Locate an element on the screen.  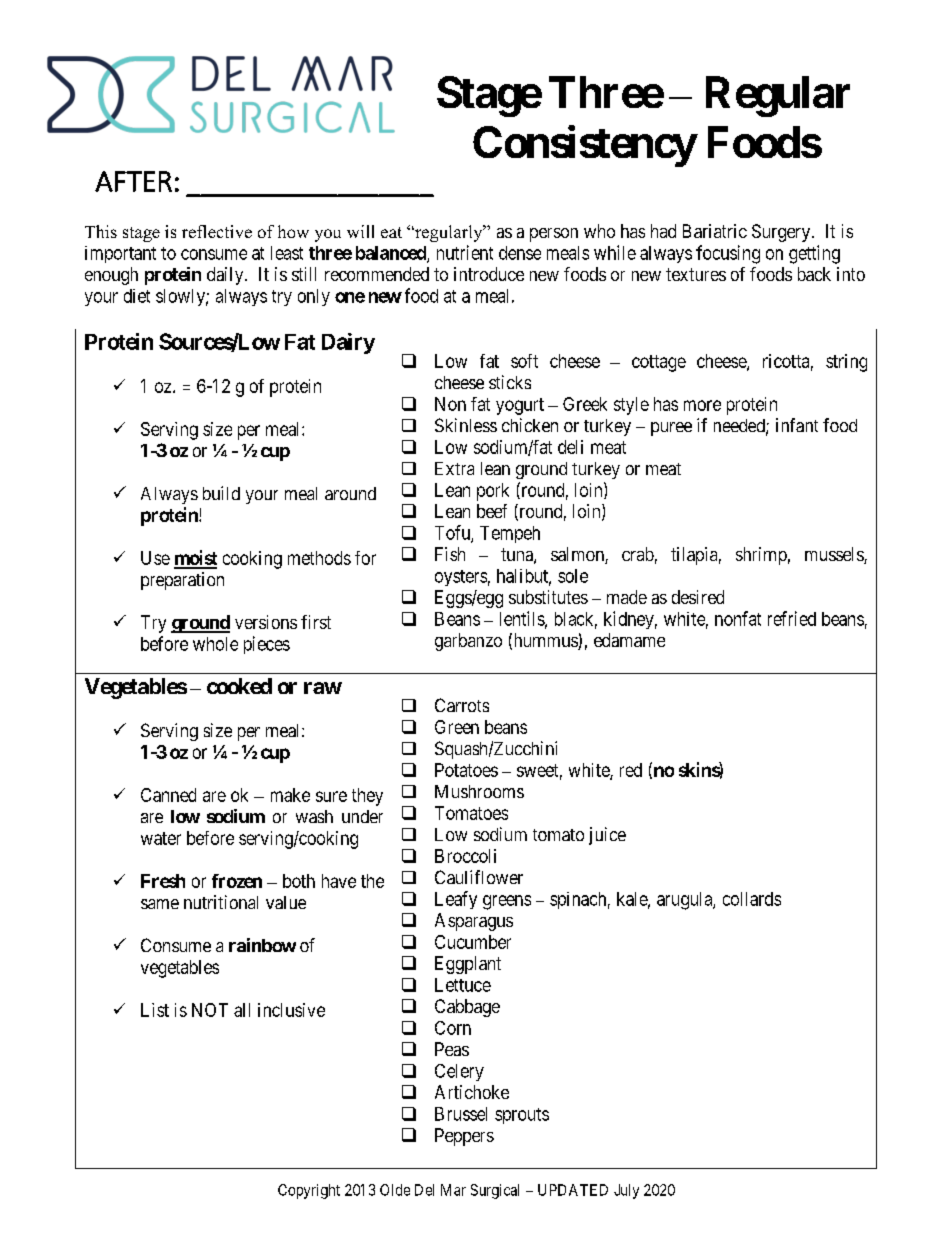
same is located at coordinates (160, 904).
